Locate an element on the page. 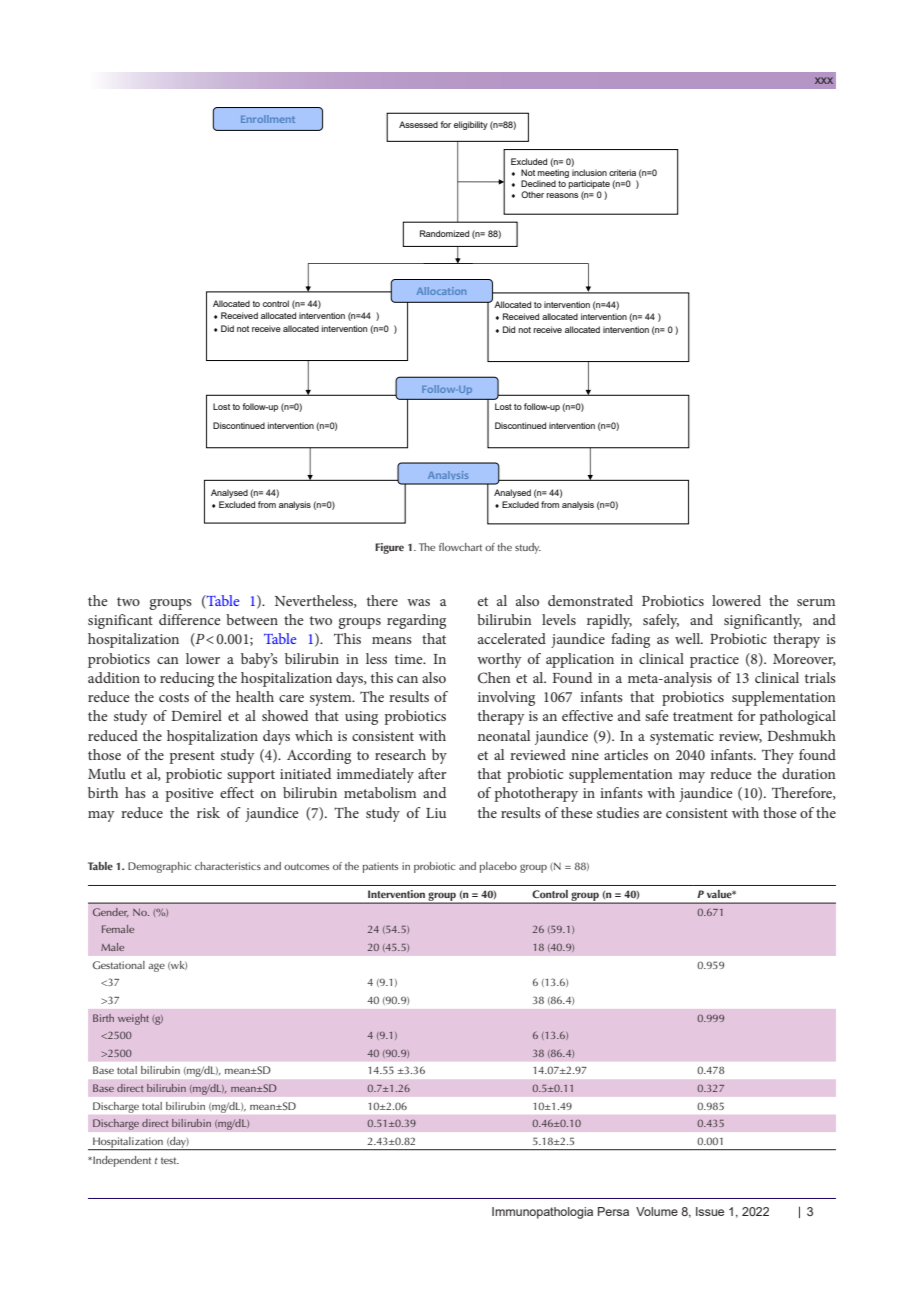 Image resolution: width=924 pixels, height=1308 pixels. Randomized is located at coordinates (444, 233).
